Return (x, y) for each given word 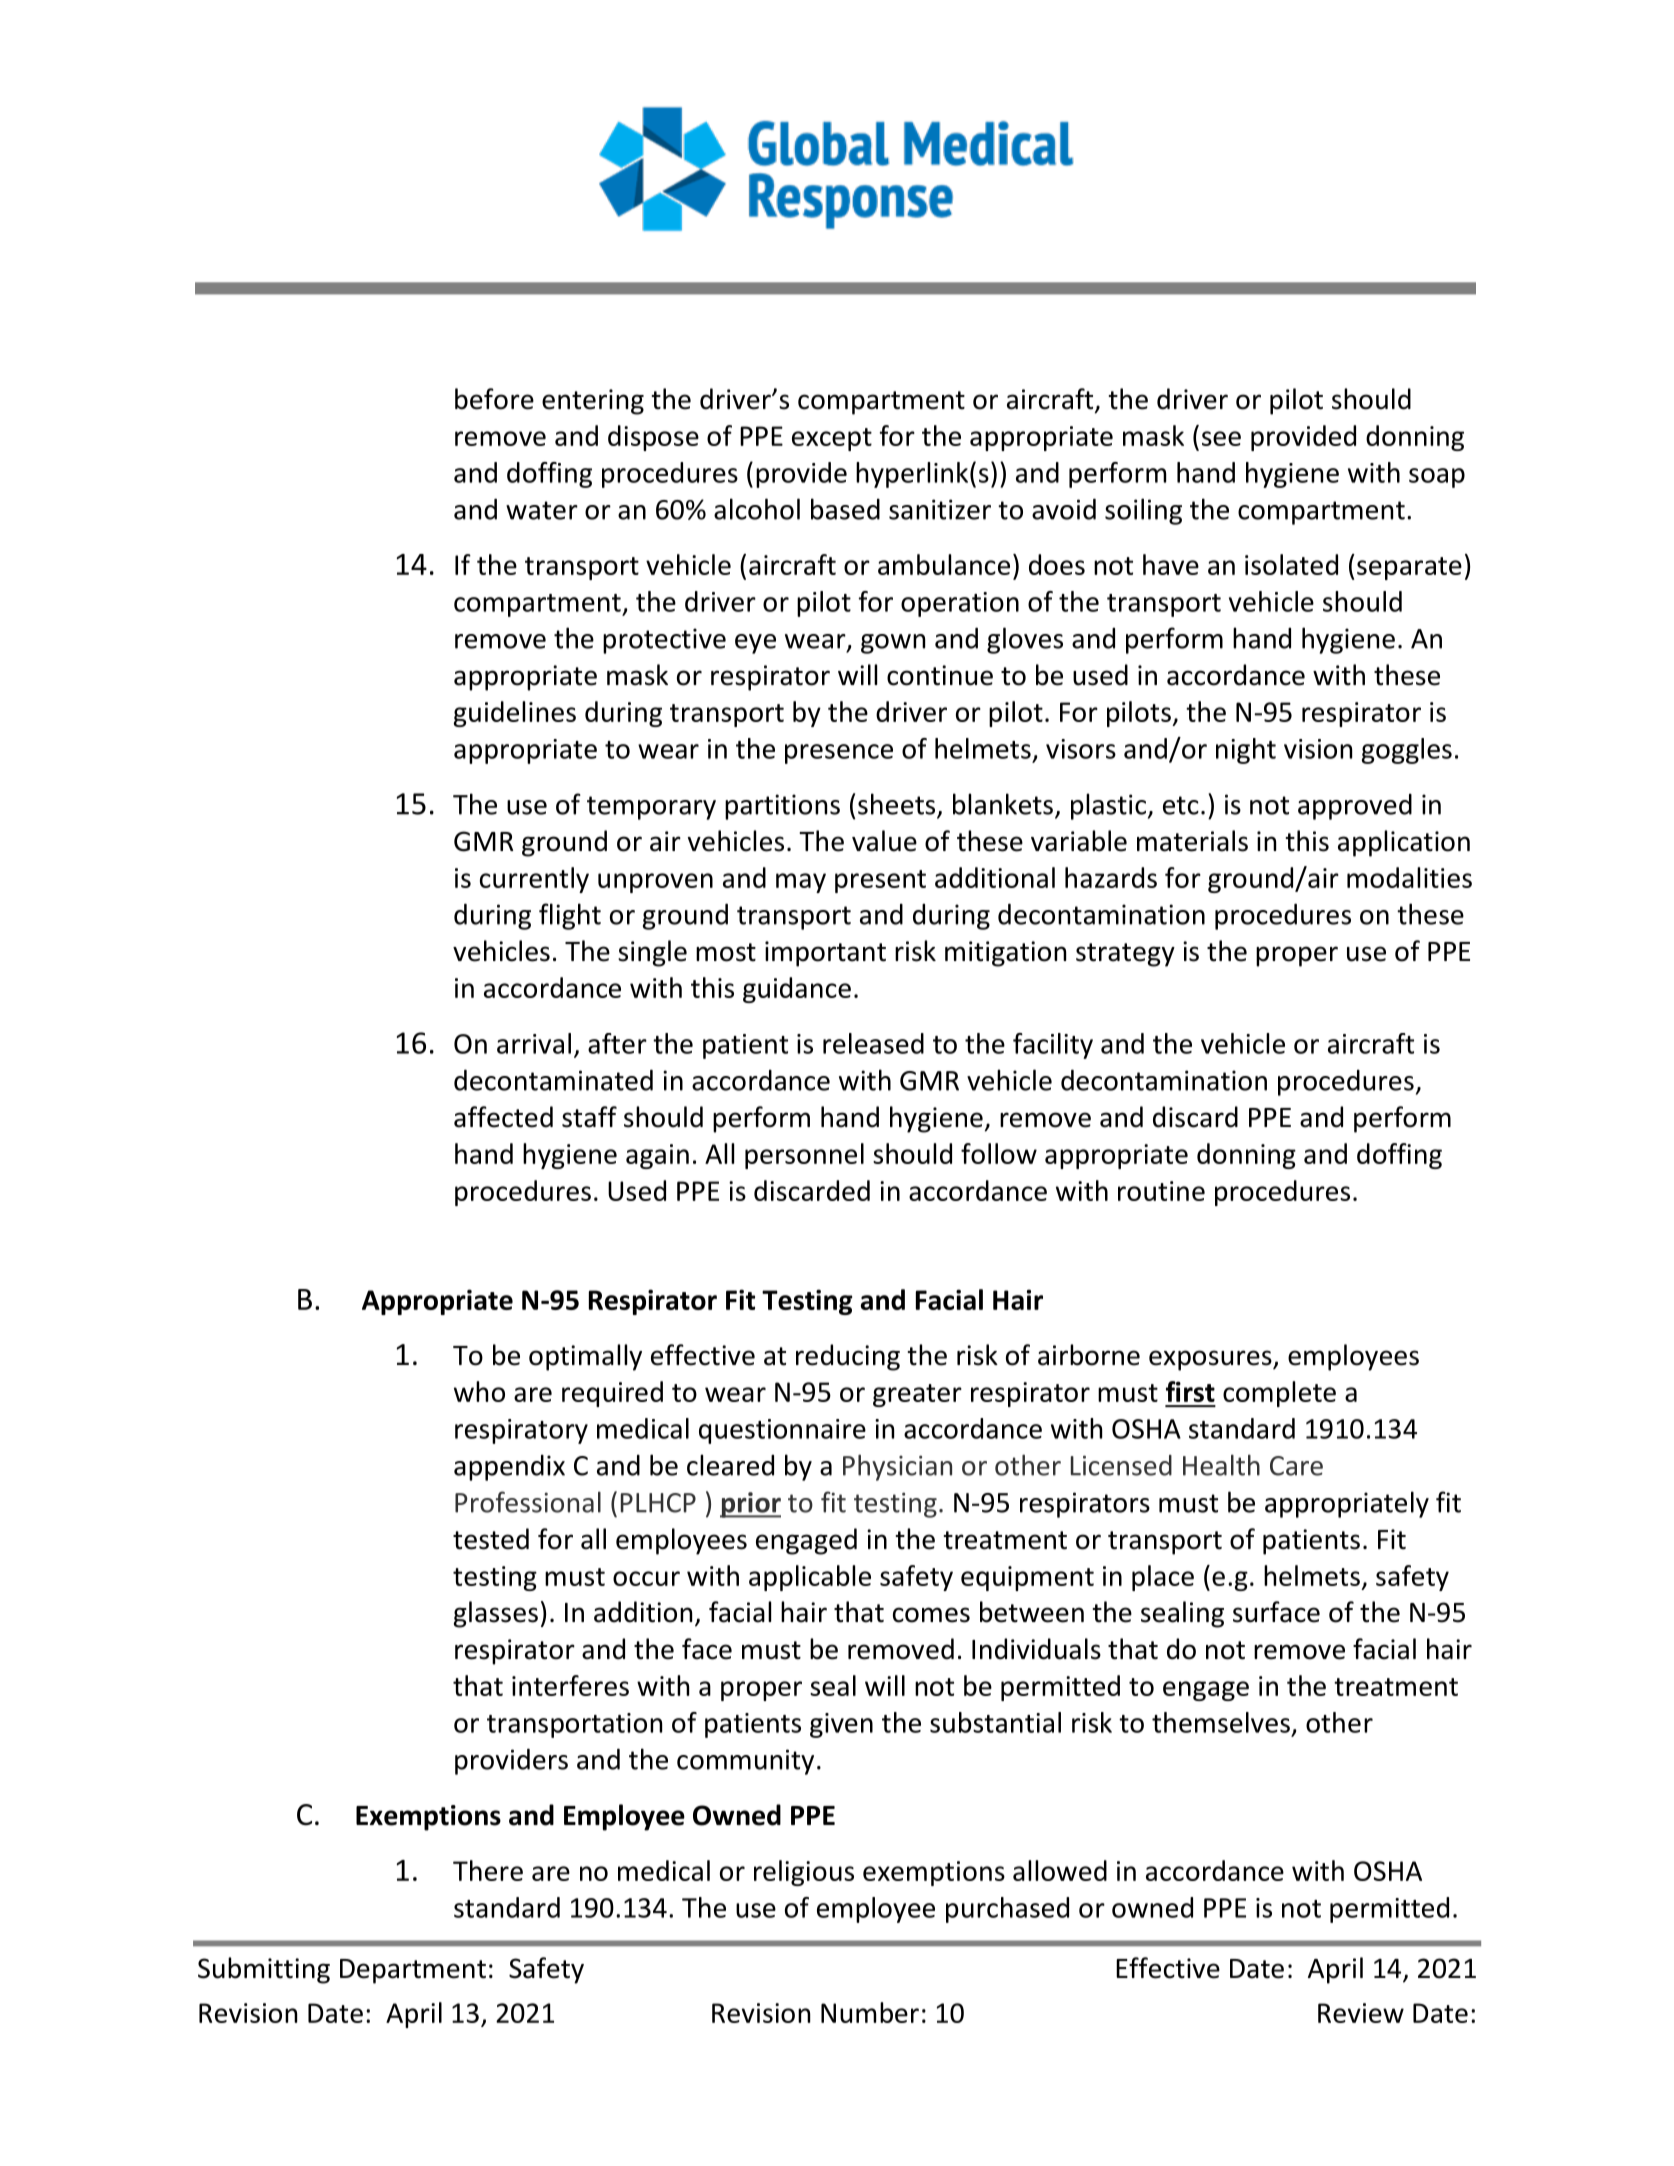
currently (534, 880)
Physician (897, 1467)
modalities (1409, 877)
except (832, 439)
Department (413, 1971)
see (1221, 438)
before (494, 399)
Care (1296, 1466)
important (825, 954)
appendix (509, 1468)
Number (870, 2012)
